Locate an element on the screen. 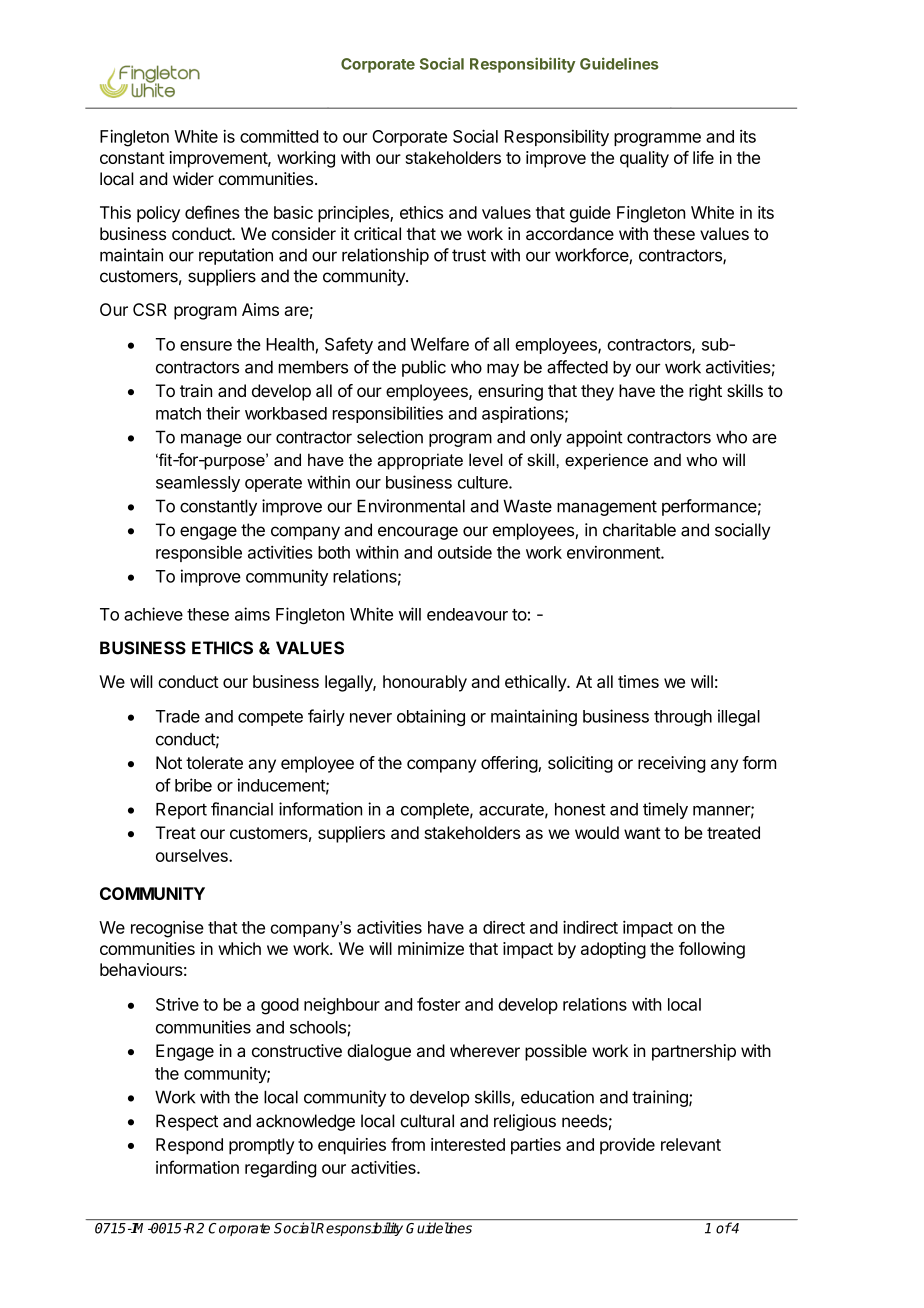 The height and width of the screenshot is (1308, 924). minimize is located at coordinates (431, 948).
